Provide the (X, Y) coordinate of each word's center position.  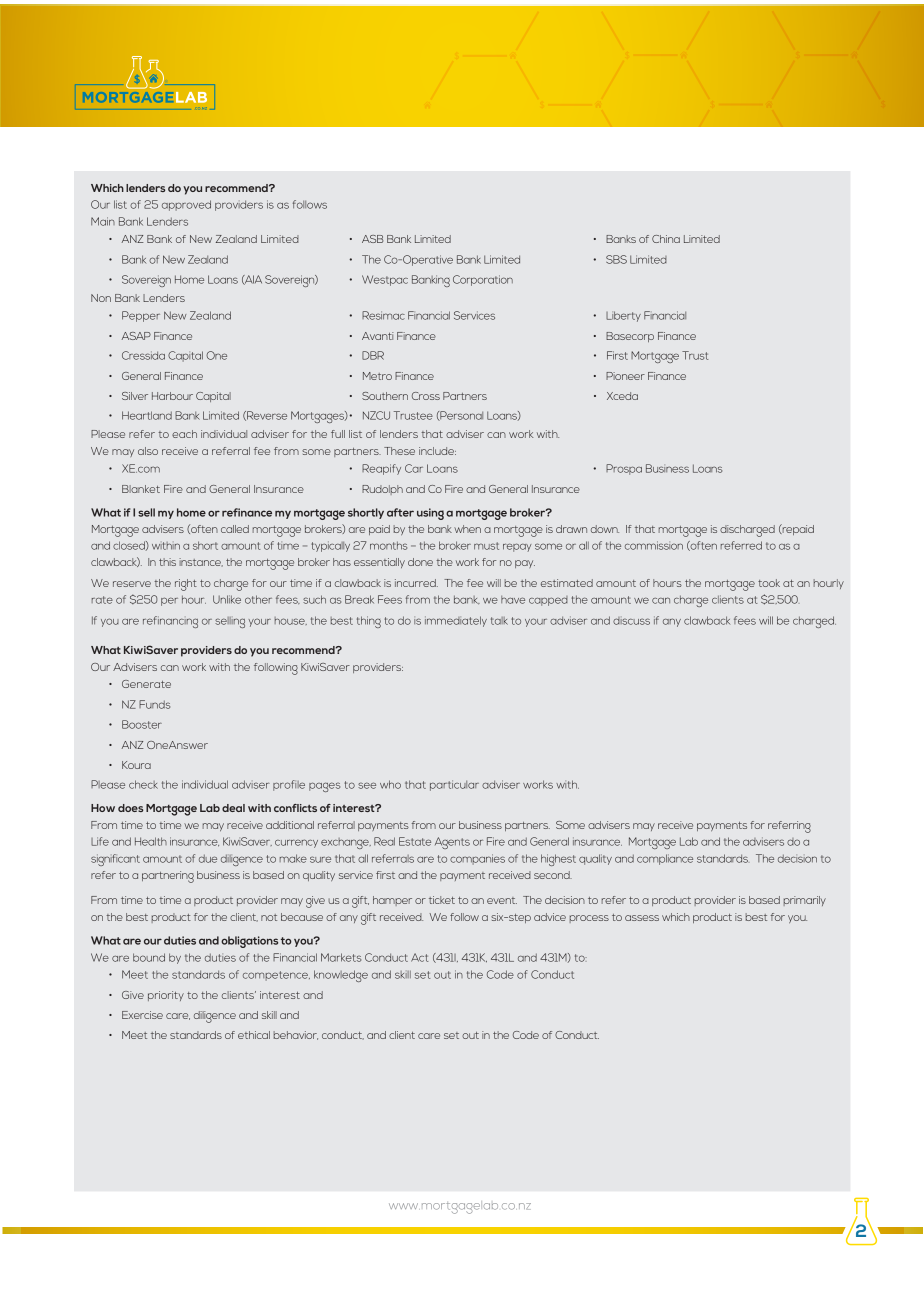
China (666, 239)
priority (166, 996)
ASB (373, 239)
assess (642, 918)
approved (186, 205)
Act (420, 957)
